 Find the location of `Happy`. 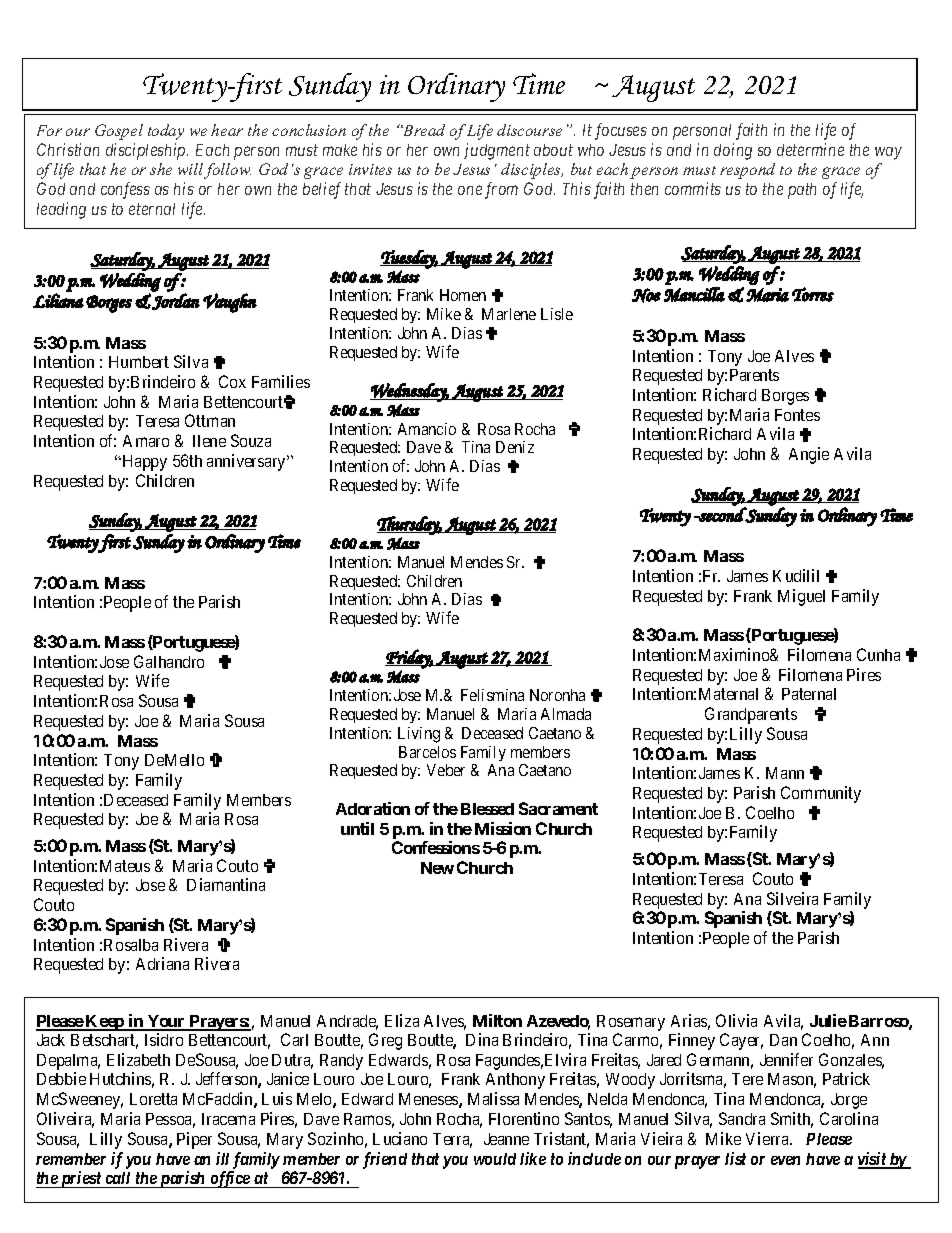

Happy is located at coordinates (143, 463).
